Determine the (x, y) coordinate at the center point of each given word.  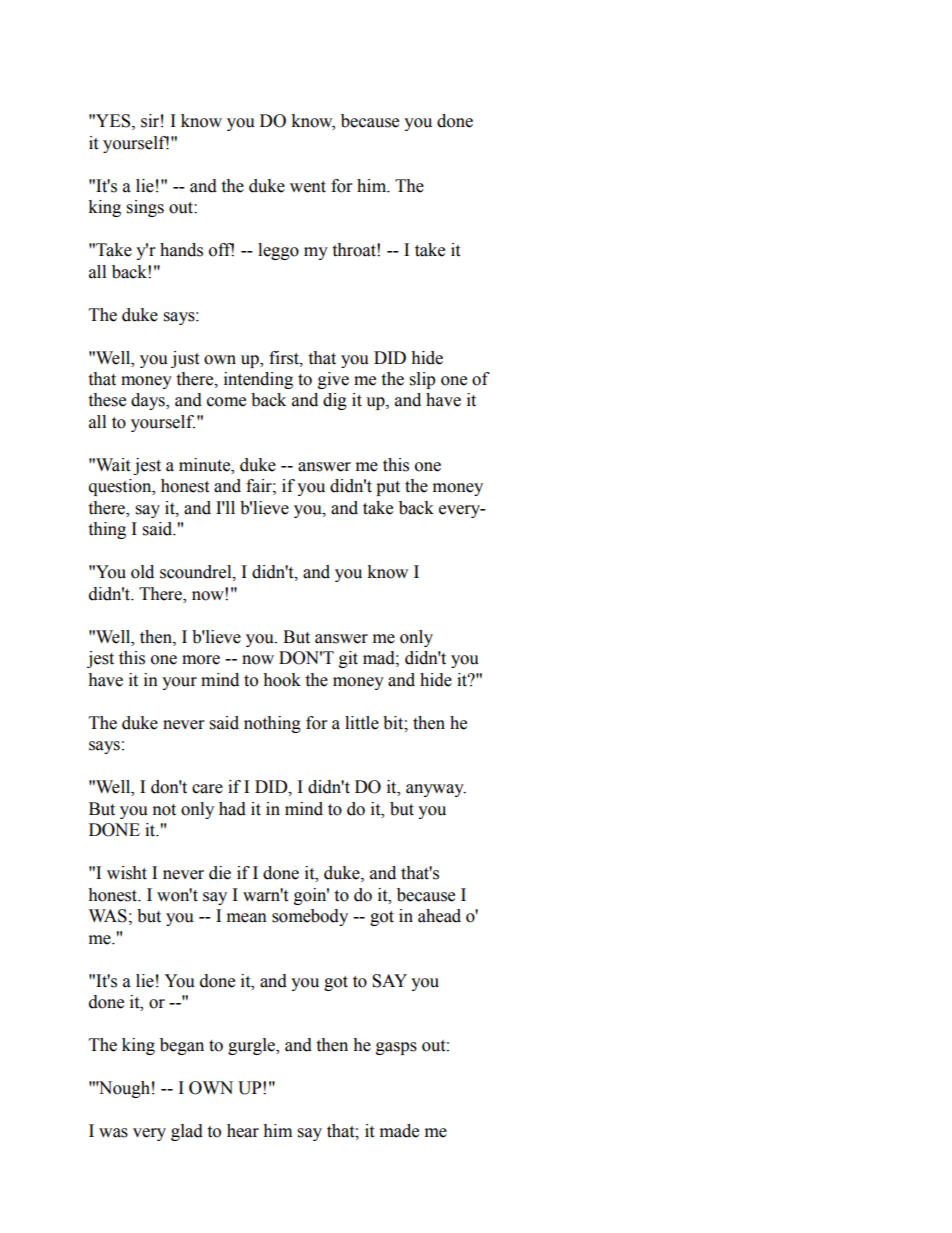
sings (145, 208)
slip (422, 380)
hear (243, 1131)
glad (187, 1132)
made (399, 1131)
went (308, 187)
